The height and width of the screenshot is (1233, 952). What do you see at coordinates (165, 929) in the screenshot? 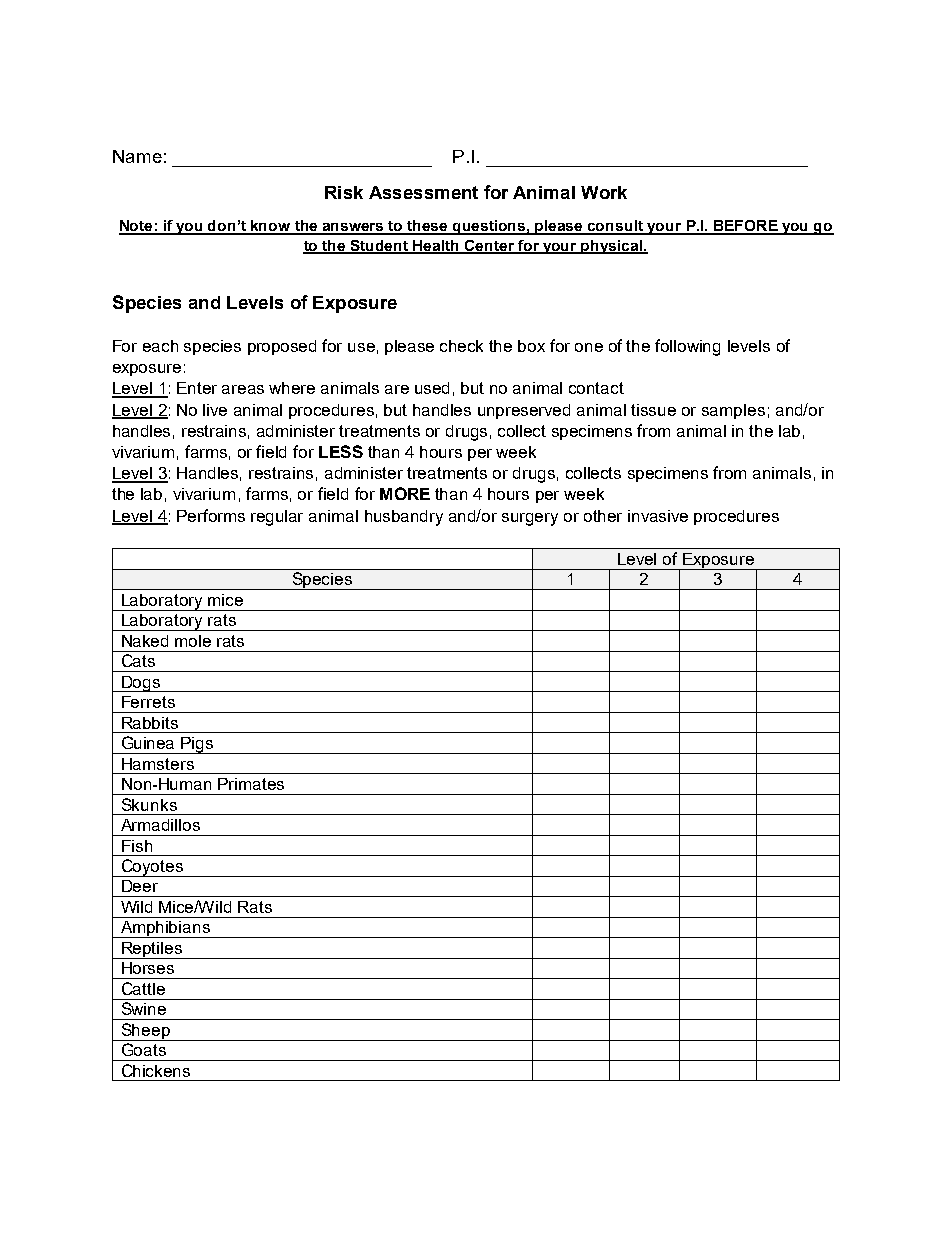
I see `Amphibians` at bounding box center [165, 929].
